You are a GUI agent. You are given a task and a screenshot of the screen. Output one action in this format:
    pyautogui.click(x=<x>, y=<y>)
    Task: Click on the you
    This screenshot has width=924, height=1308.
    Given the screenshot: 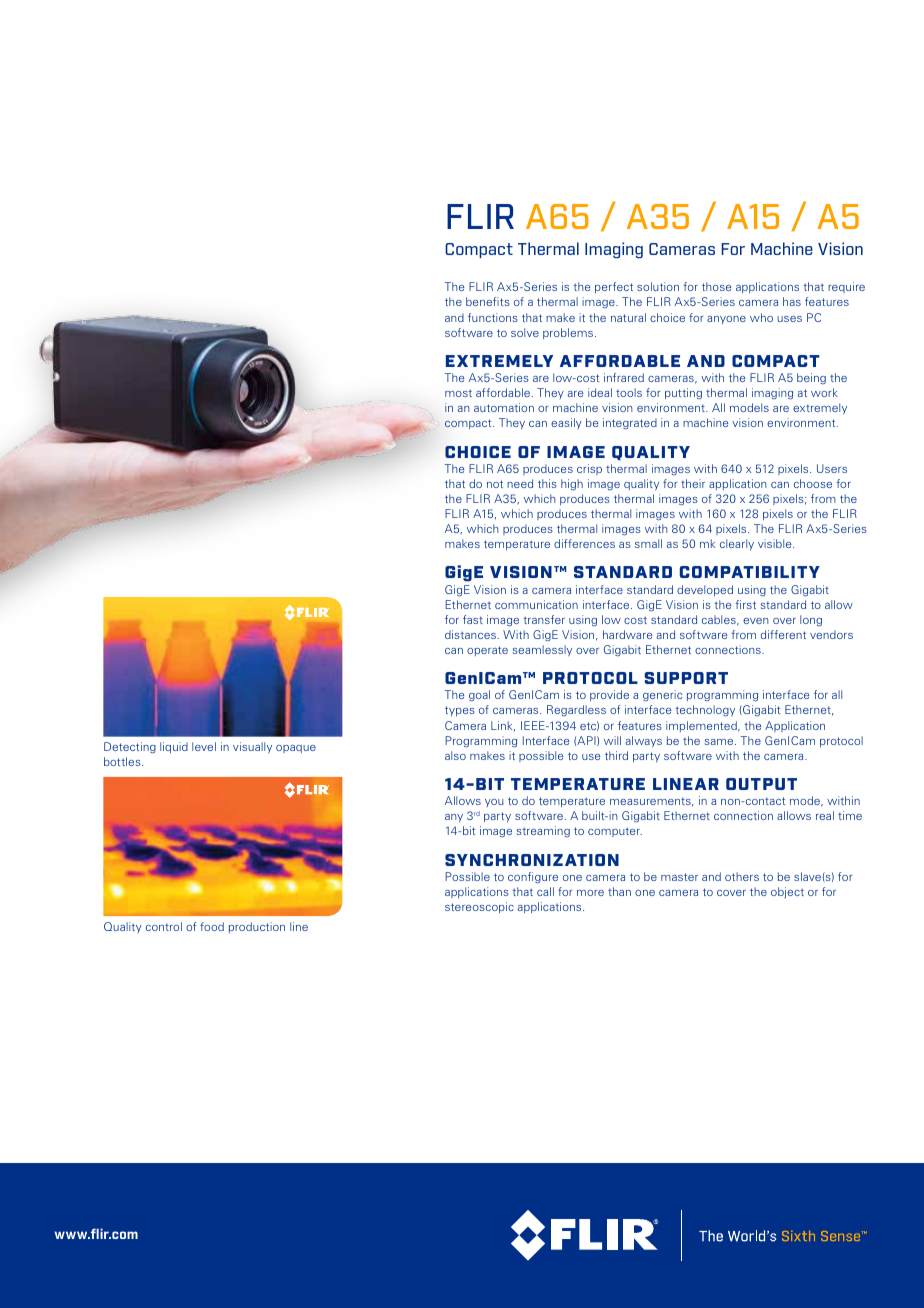 What is the action you would take?
    pyautogui.click(x=494, y=803)
